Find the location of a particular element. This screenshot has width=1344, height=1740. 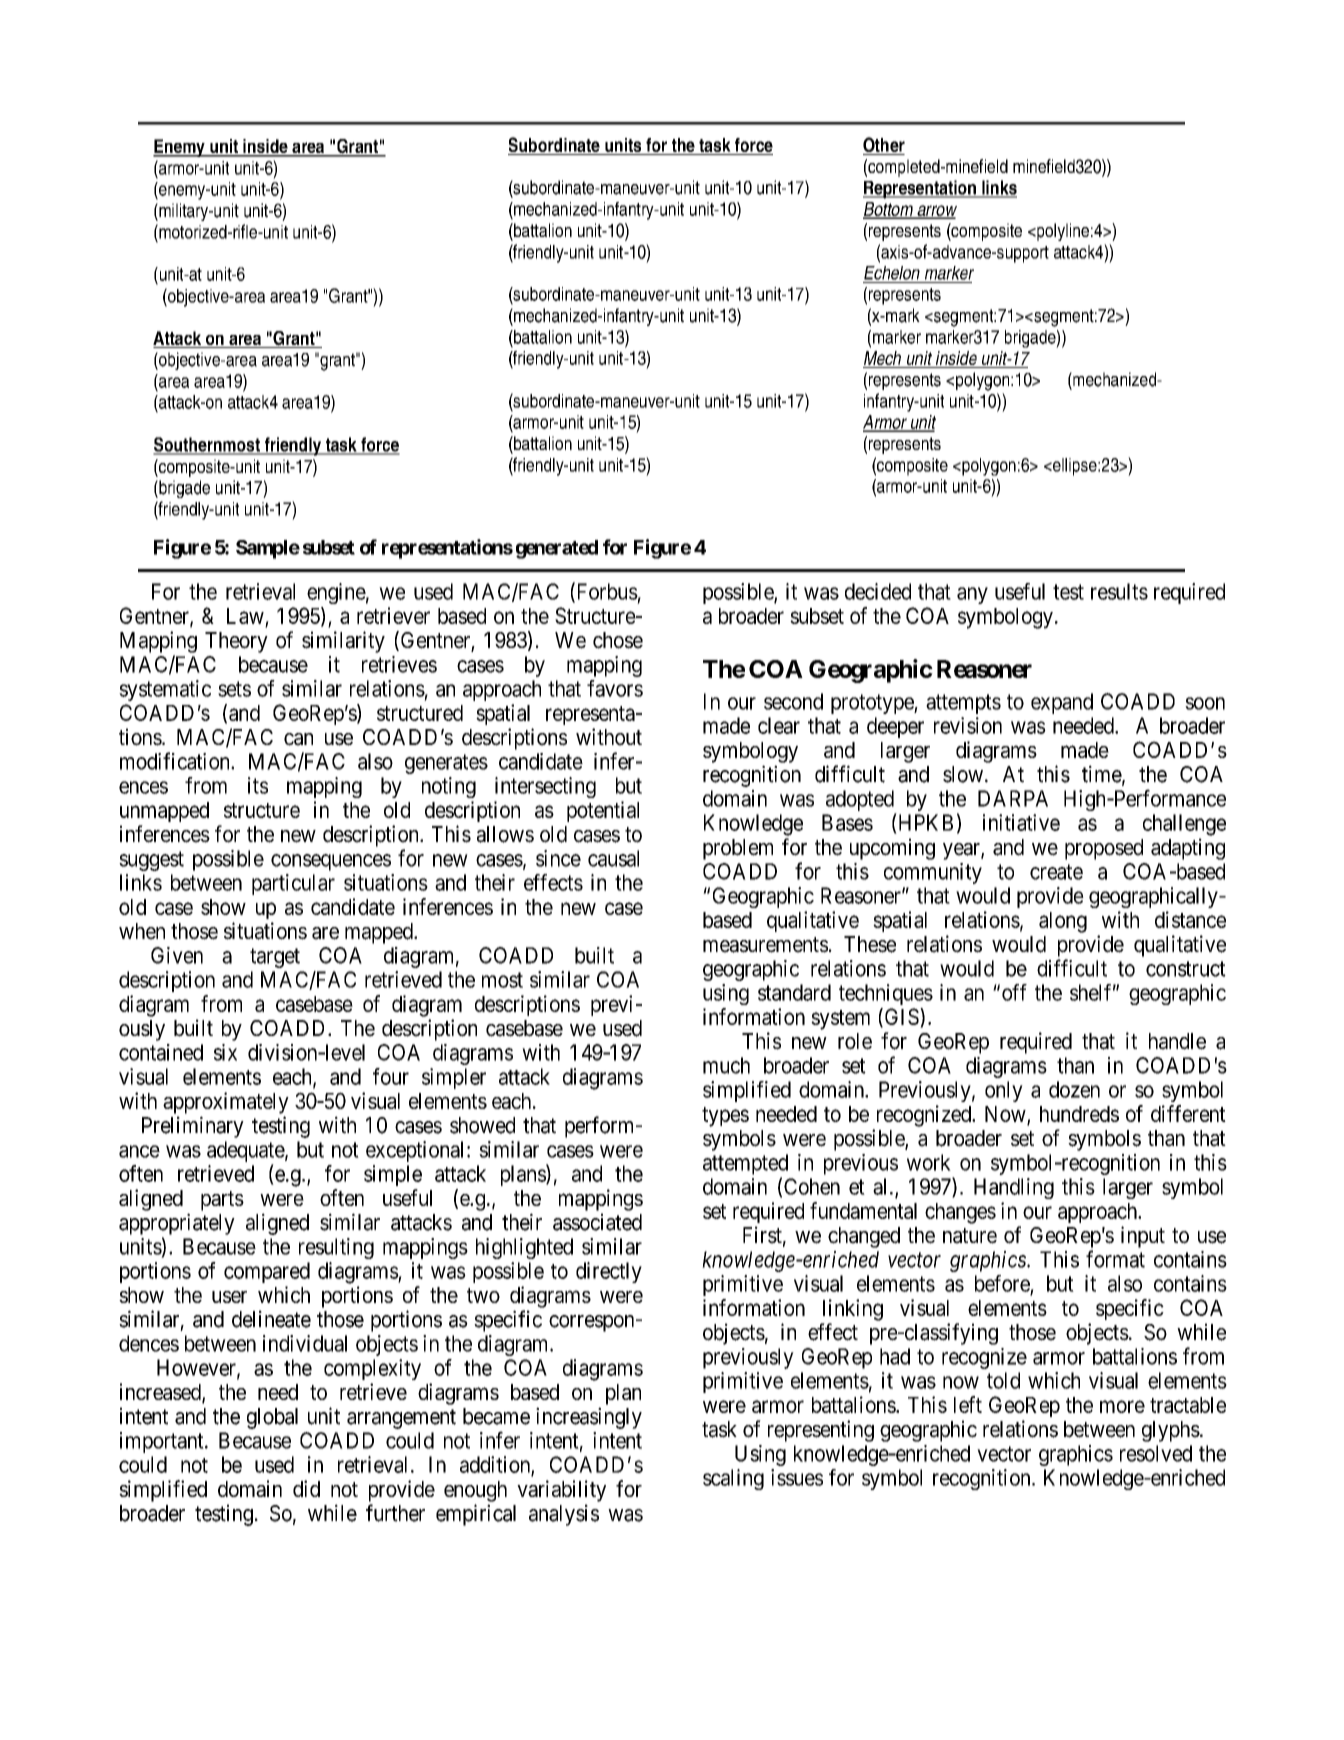

further is located at coordinates (395, 1513).
